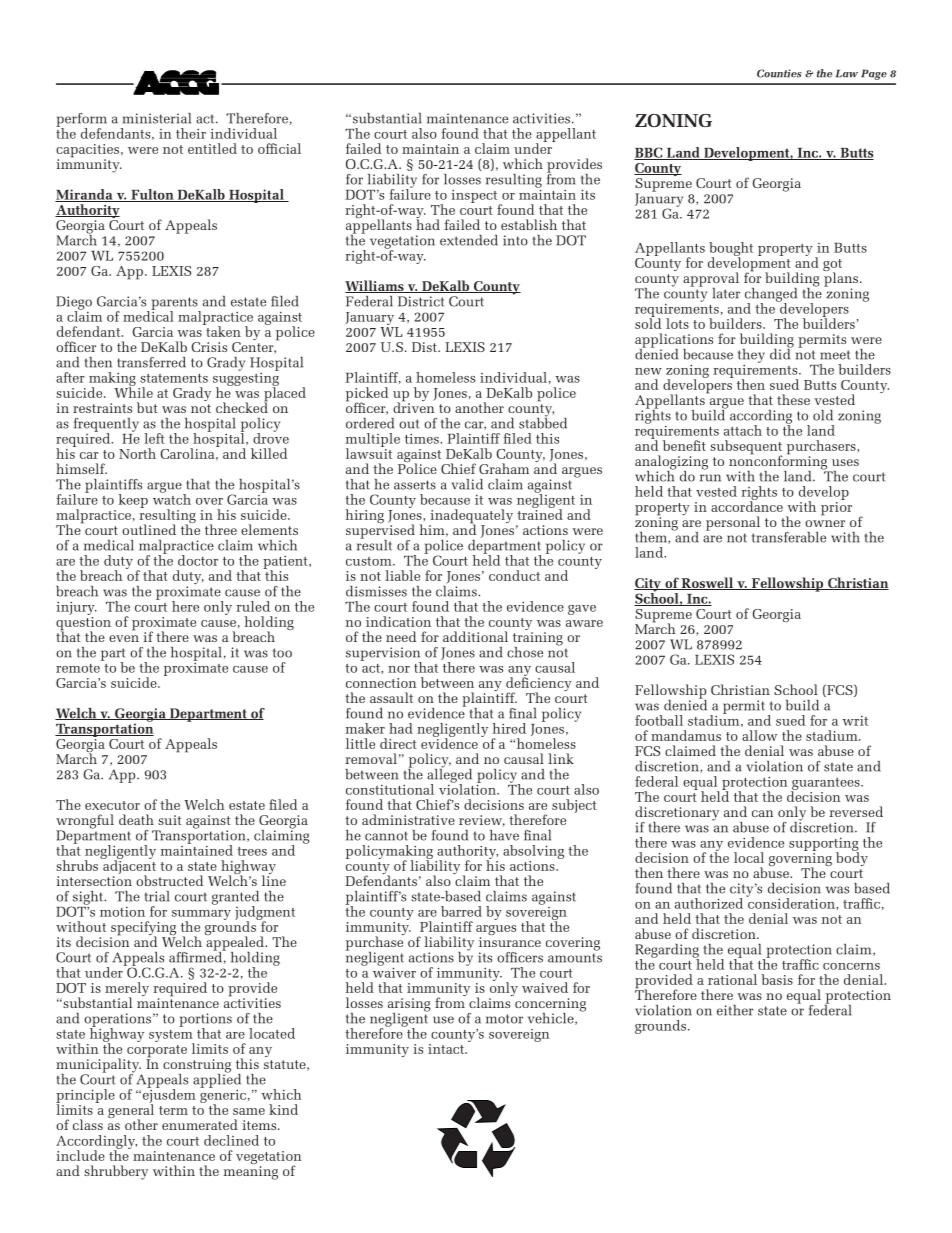 The width and height of the document is (952, 1233). What do you see at coordinates (157, 118) in the document?
I see `ministerial` at bounding box center [157, 118].
